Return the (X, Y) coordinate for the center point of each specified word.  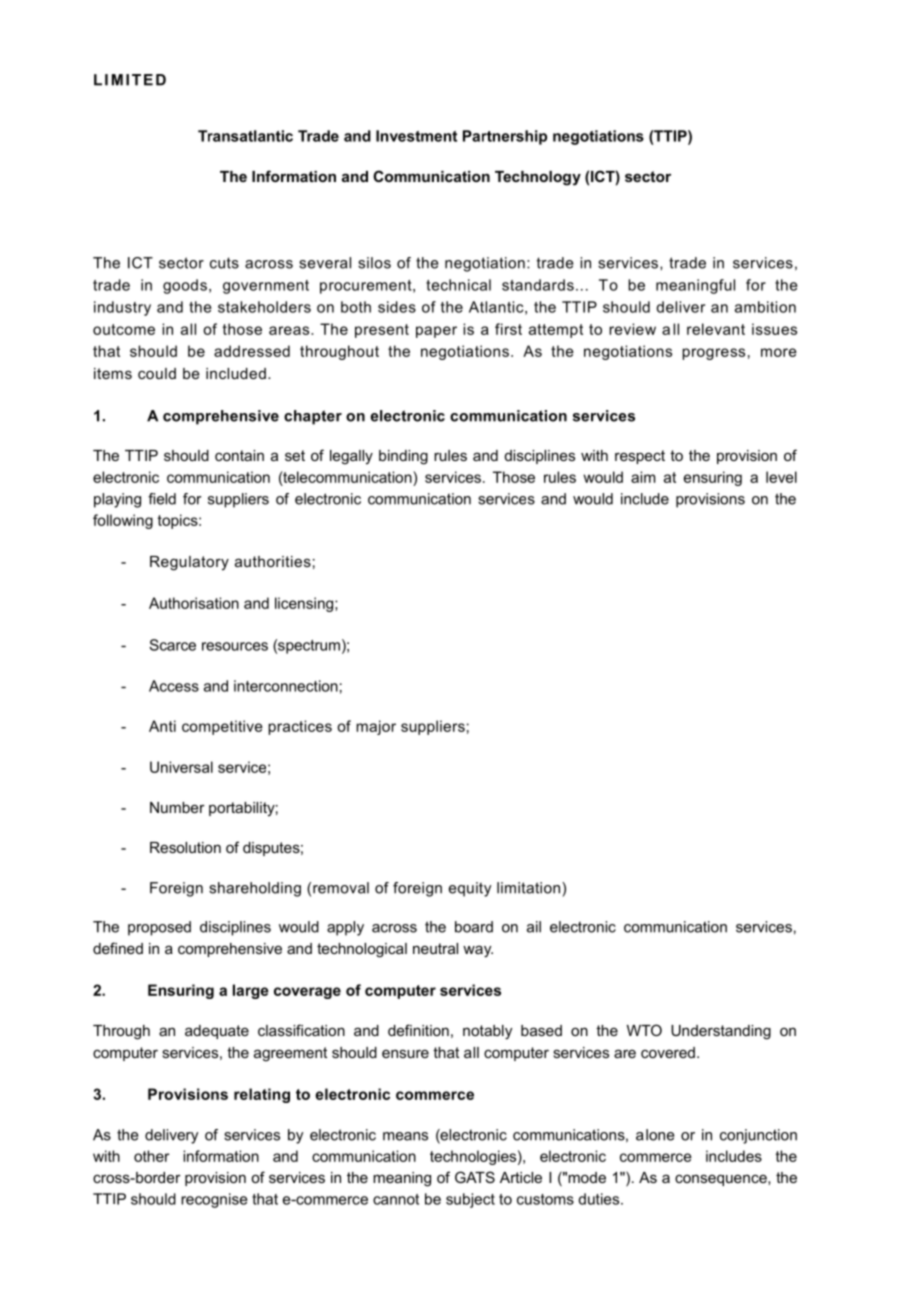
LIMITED (130, 80)
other (151, 1156)
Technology (538, 178)
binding (403, 457)
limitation (528, 888)
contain (239, 455)
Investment (416, 136)
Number (177, 807)
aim (643, 477)
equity (470, 889)
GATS (475, 1177)
